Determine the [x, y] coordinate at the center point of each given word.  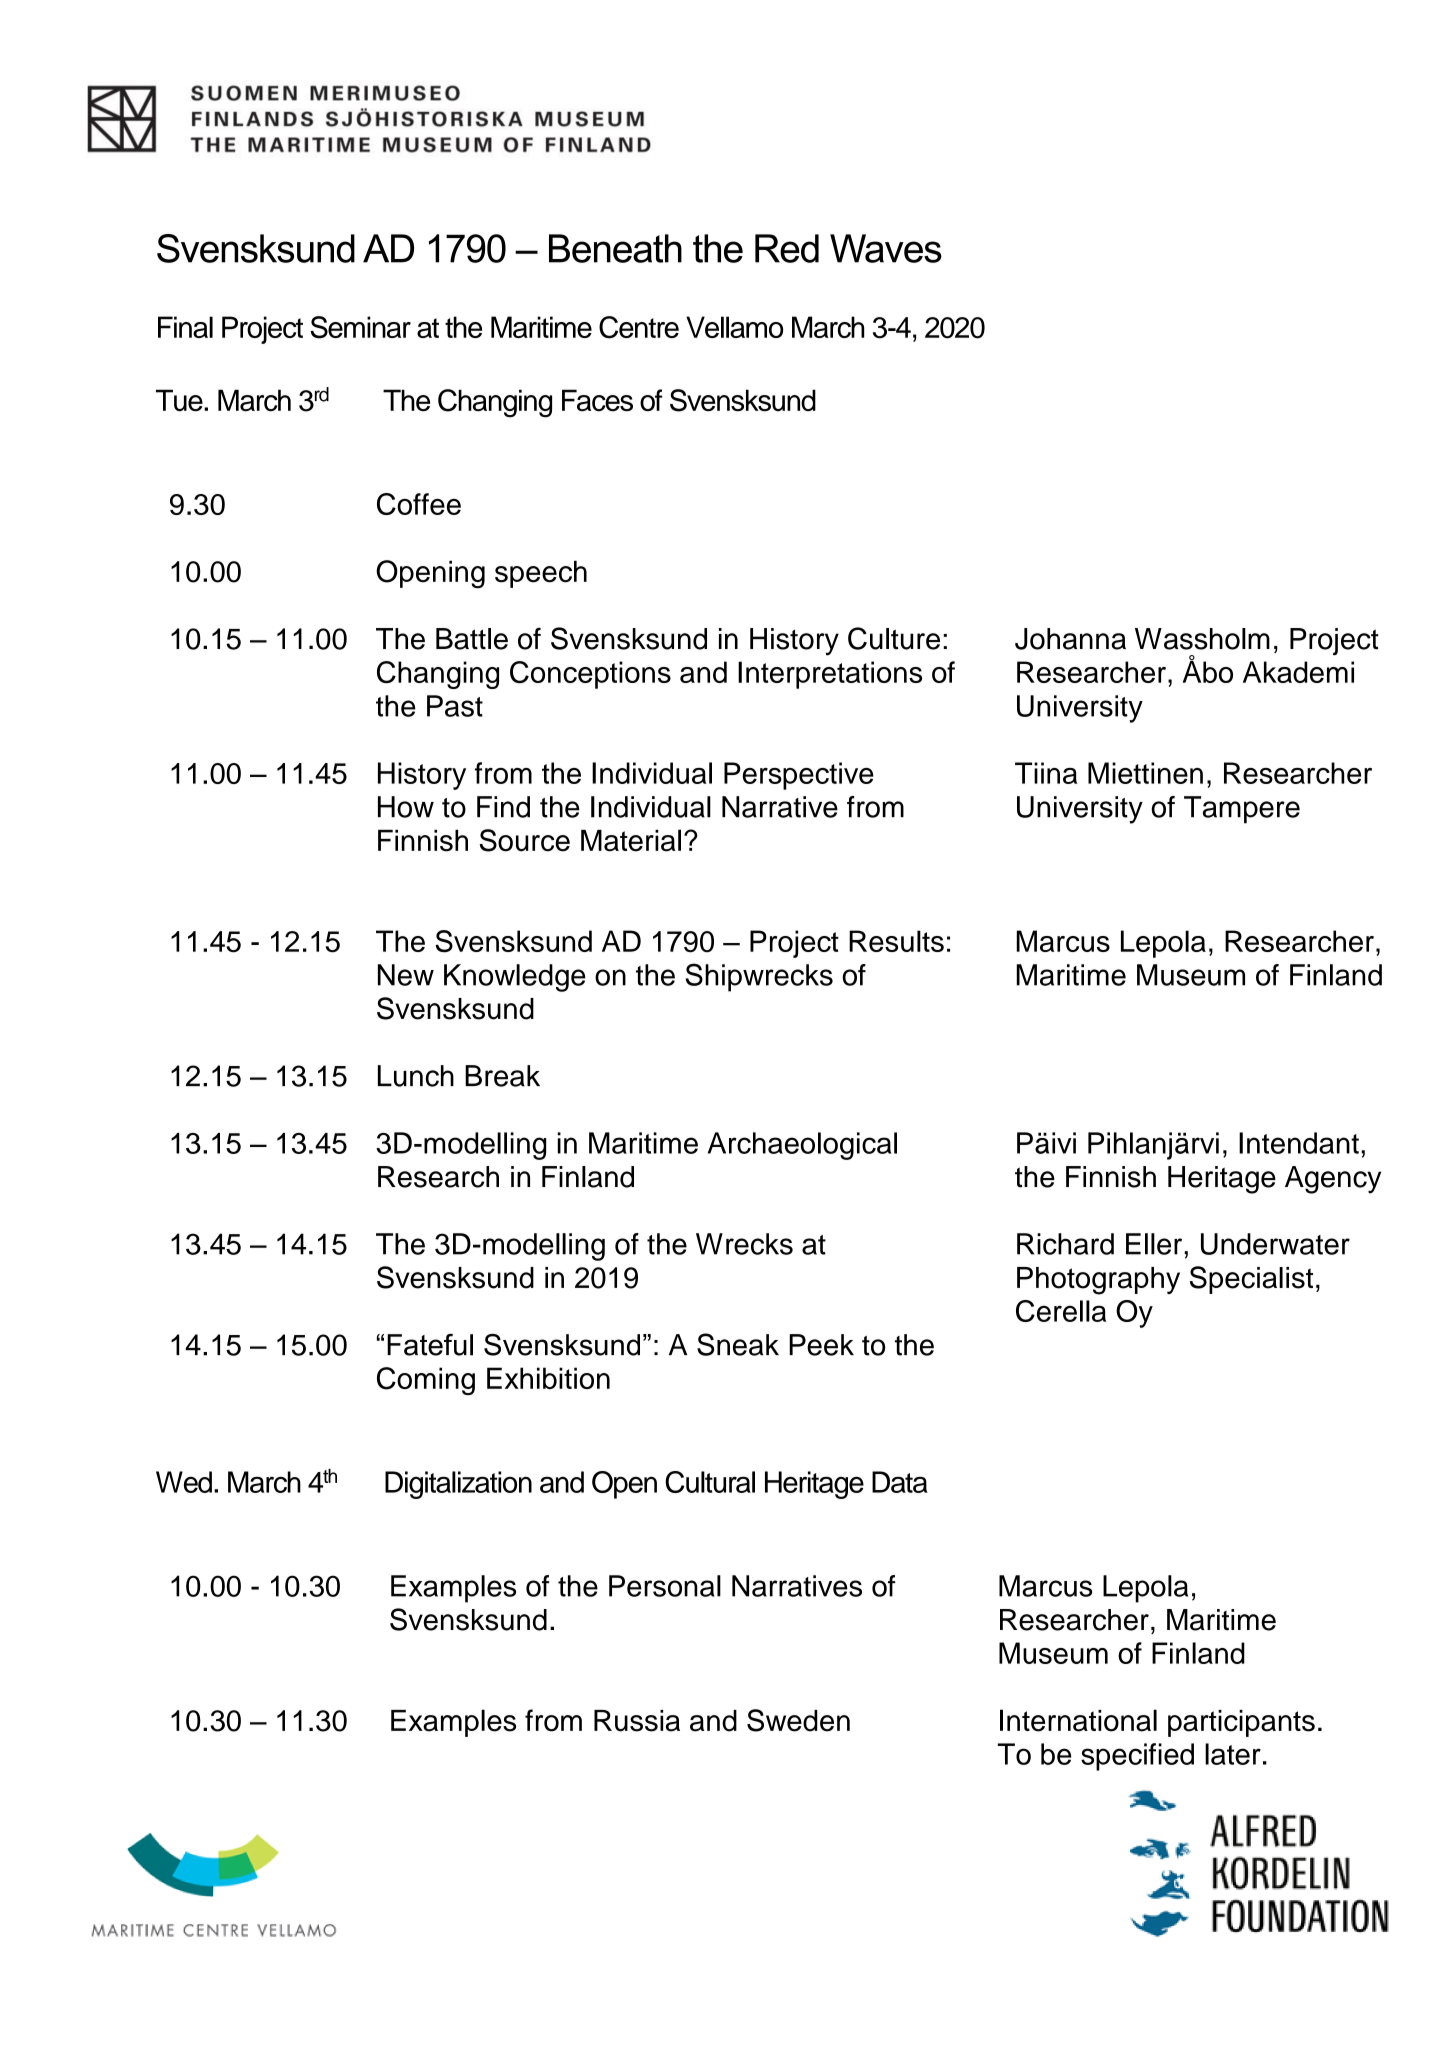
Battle [472, 639]
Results [896, 941]
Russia [637, 1721]
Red [787, 248]
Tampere [1242, 810]
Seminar [360, 327]
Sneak [738, 1344]
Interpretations [830, 675]
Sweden [798, 1720]
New [406, 975]
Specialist [1251, 1280]
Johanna [1070, 639]
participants [1241, 1723]
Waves [886, 248]
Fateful [430, 1345]
